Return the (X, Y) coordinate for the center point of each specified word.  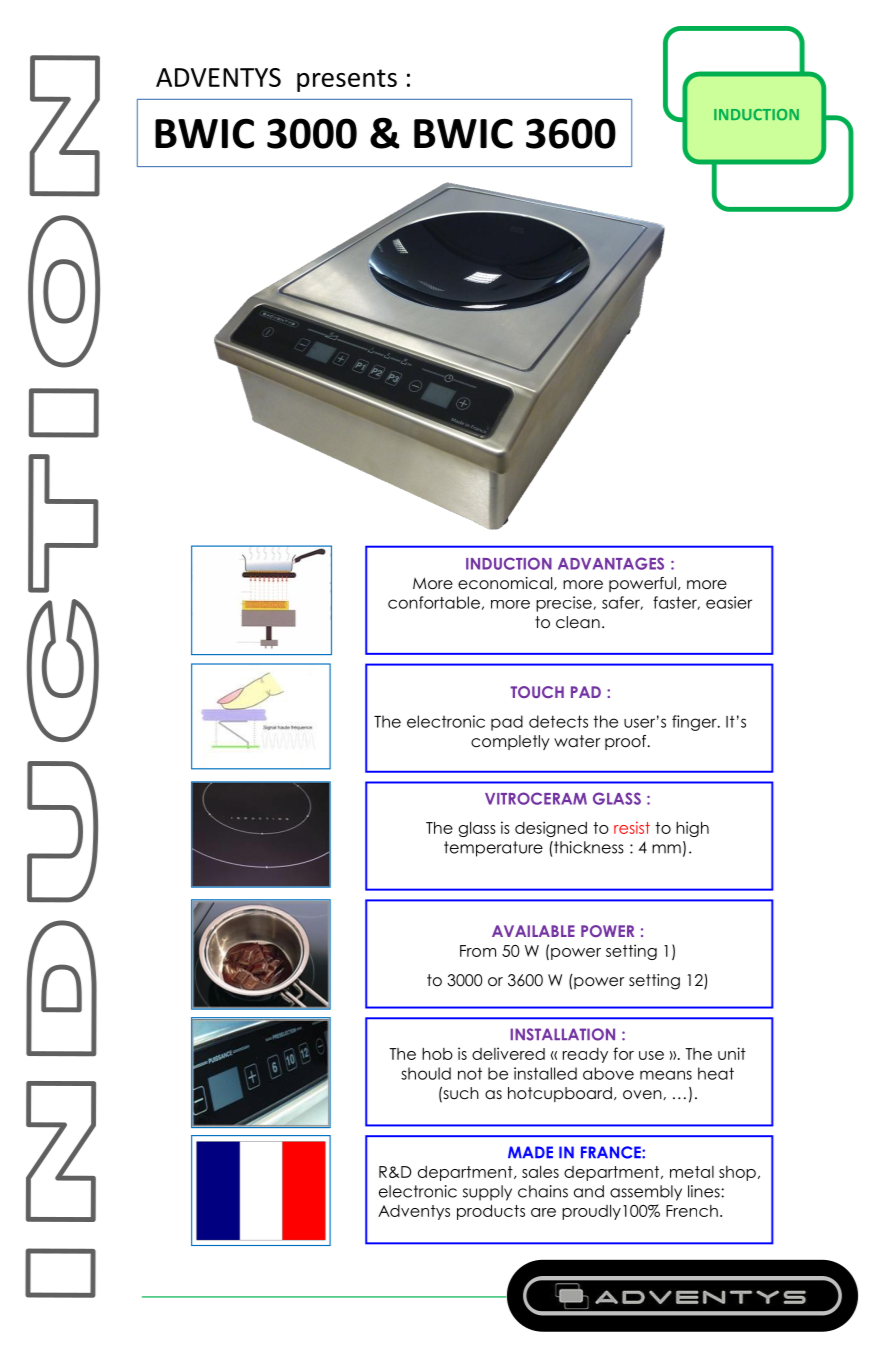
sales (540, 1172)
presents (347, 80)
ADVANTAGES (611, 563)
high (692, 829)
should (426, 1073)
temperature (493, 849)
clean (578, 622)
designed (551, 829)
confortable (434, 602)
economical (506, 583)
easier (729, 602)
